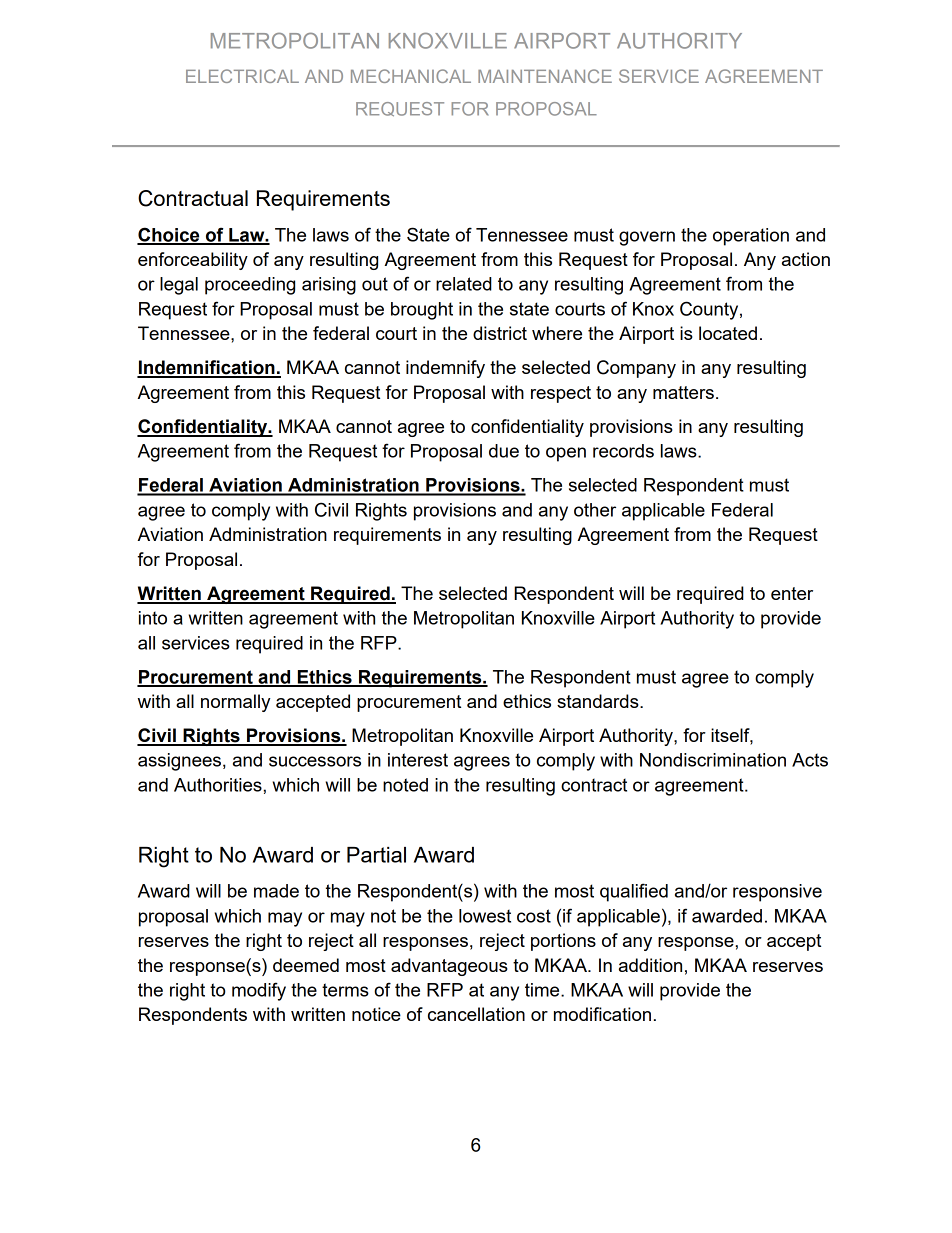 This image has width=952, height=1233. Describe the element at coordinates (418, 760) in the image. I see `interest` at that location.
